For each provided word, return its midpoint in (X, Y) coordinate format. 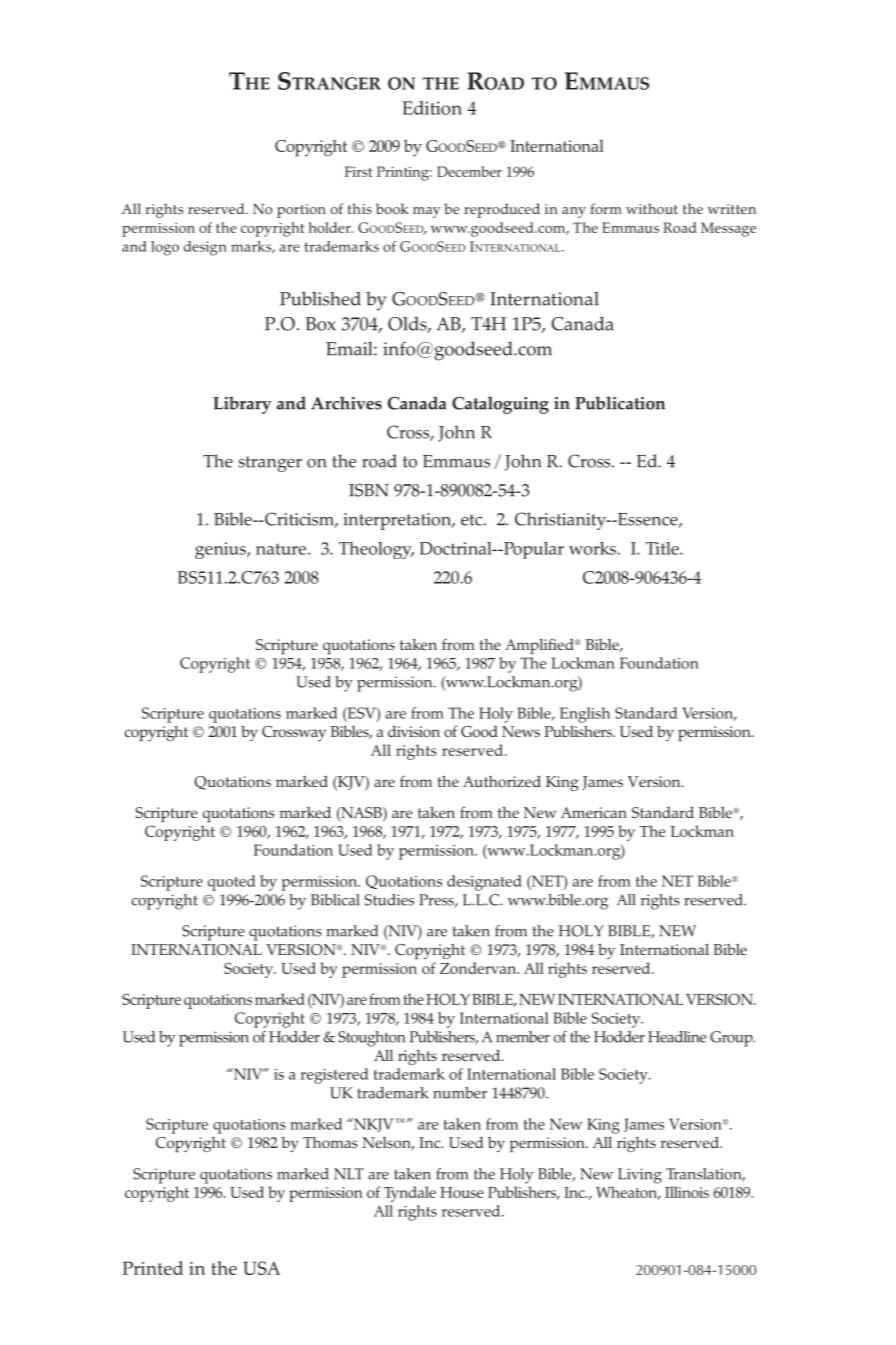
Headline (677, 1037)
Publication (620, 403)
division (414, 731)
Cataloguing (500, 405)
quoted (232, 883)
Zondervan (479, 968)
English (585, 715)
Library (242, 405)
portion (301, 211)
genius (221, 550)
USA (261, 1268)
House (461, 1192)
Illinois (687, 1192)
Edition (432, 108)
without (652, 208)
